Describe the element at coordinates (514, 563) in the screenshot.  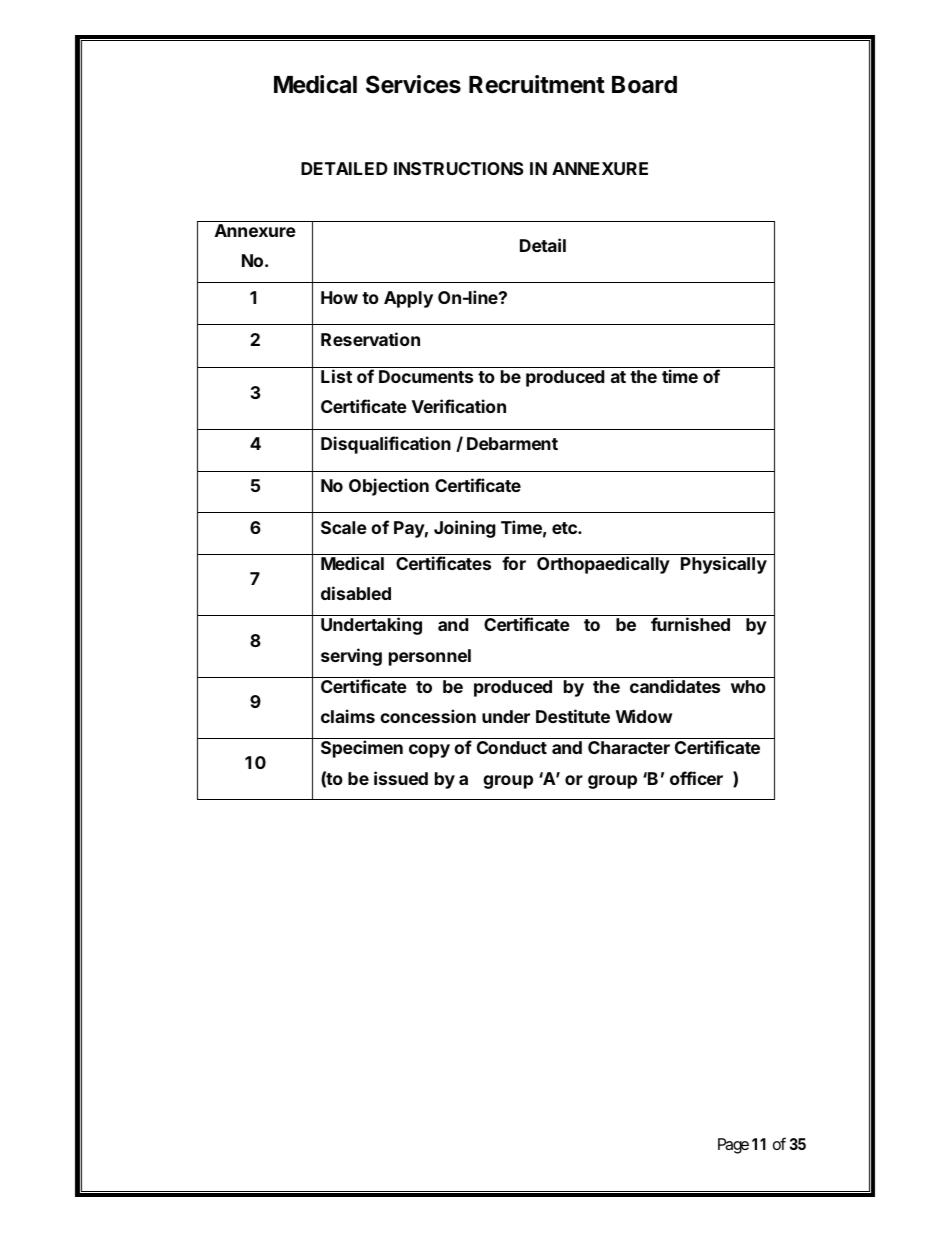
I see `for` at that location.
